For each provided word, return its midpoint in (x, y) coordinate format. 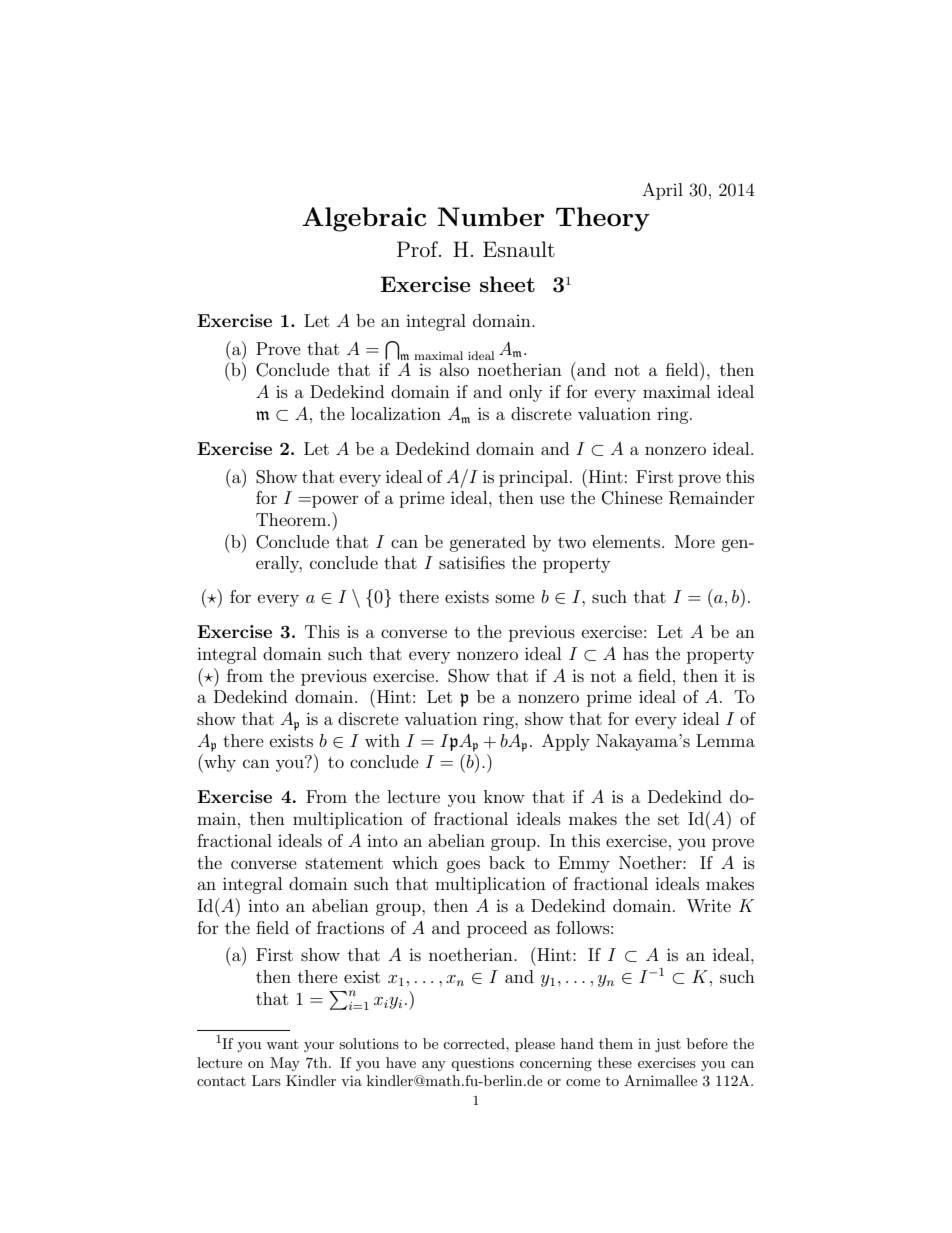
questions (482, 1064)
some (515, 598)
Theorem (292, 519)
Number (491, 216)
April (662, 191)
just (668, 1045)
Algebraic (364, 219)
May (285, 1064)
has (636, 653)
